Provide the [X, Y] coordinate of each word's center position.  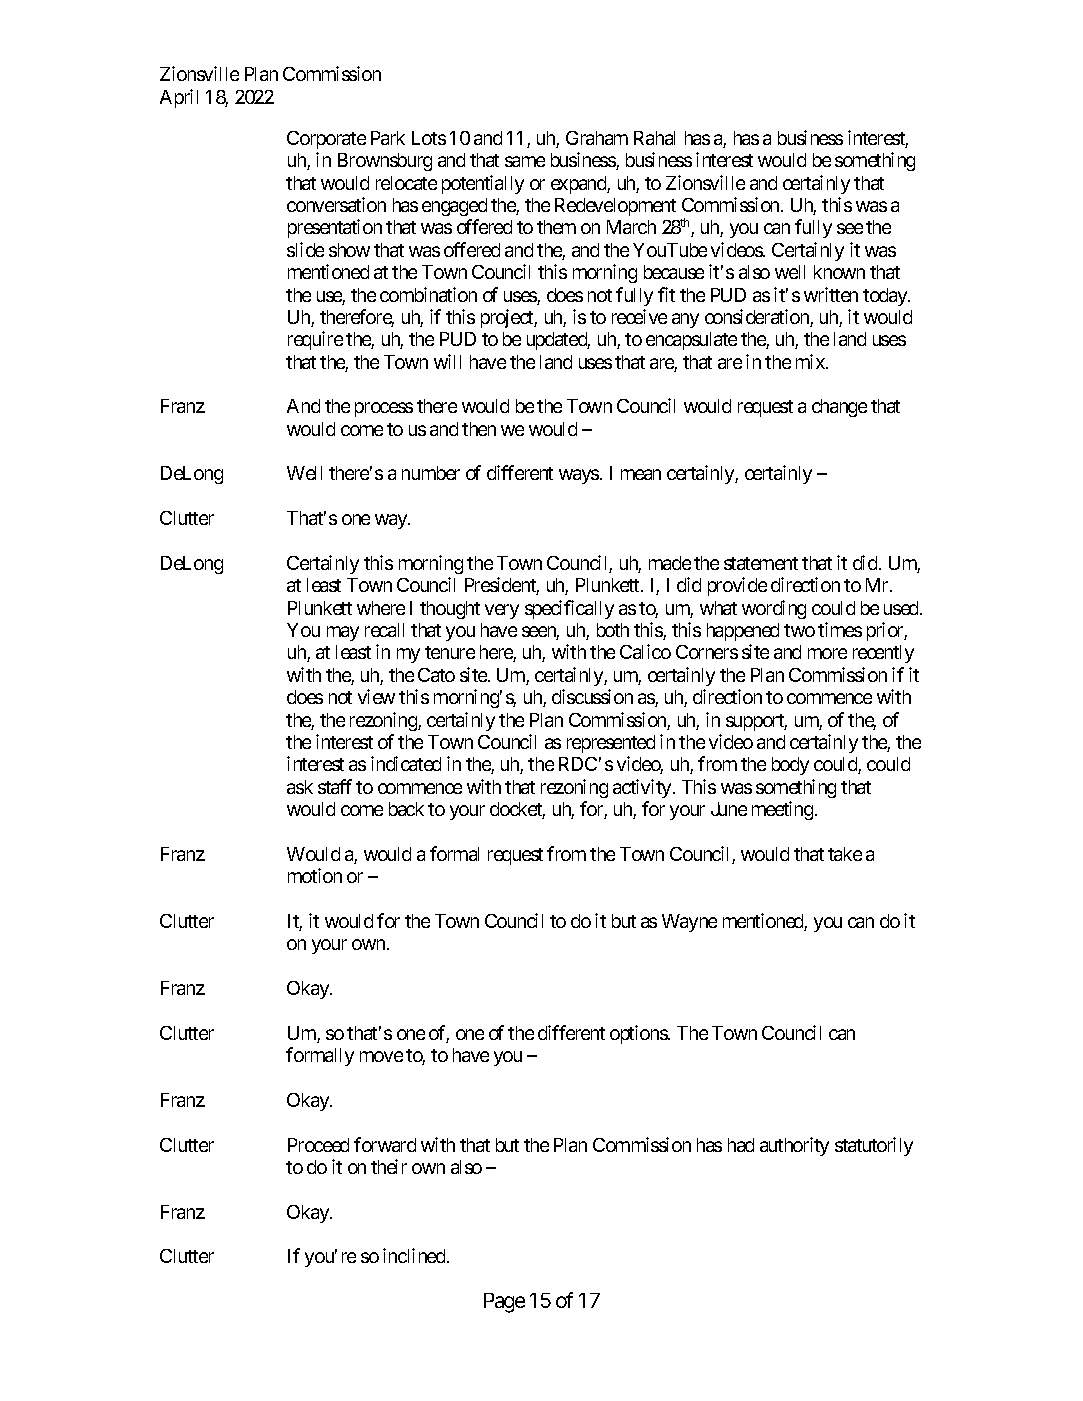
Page [504, 1303]
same [525, 161]
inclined [415, 1255]
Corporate [326, 140]
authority [794, 1146]
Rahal [654, 138]
